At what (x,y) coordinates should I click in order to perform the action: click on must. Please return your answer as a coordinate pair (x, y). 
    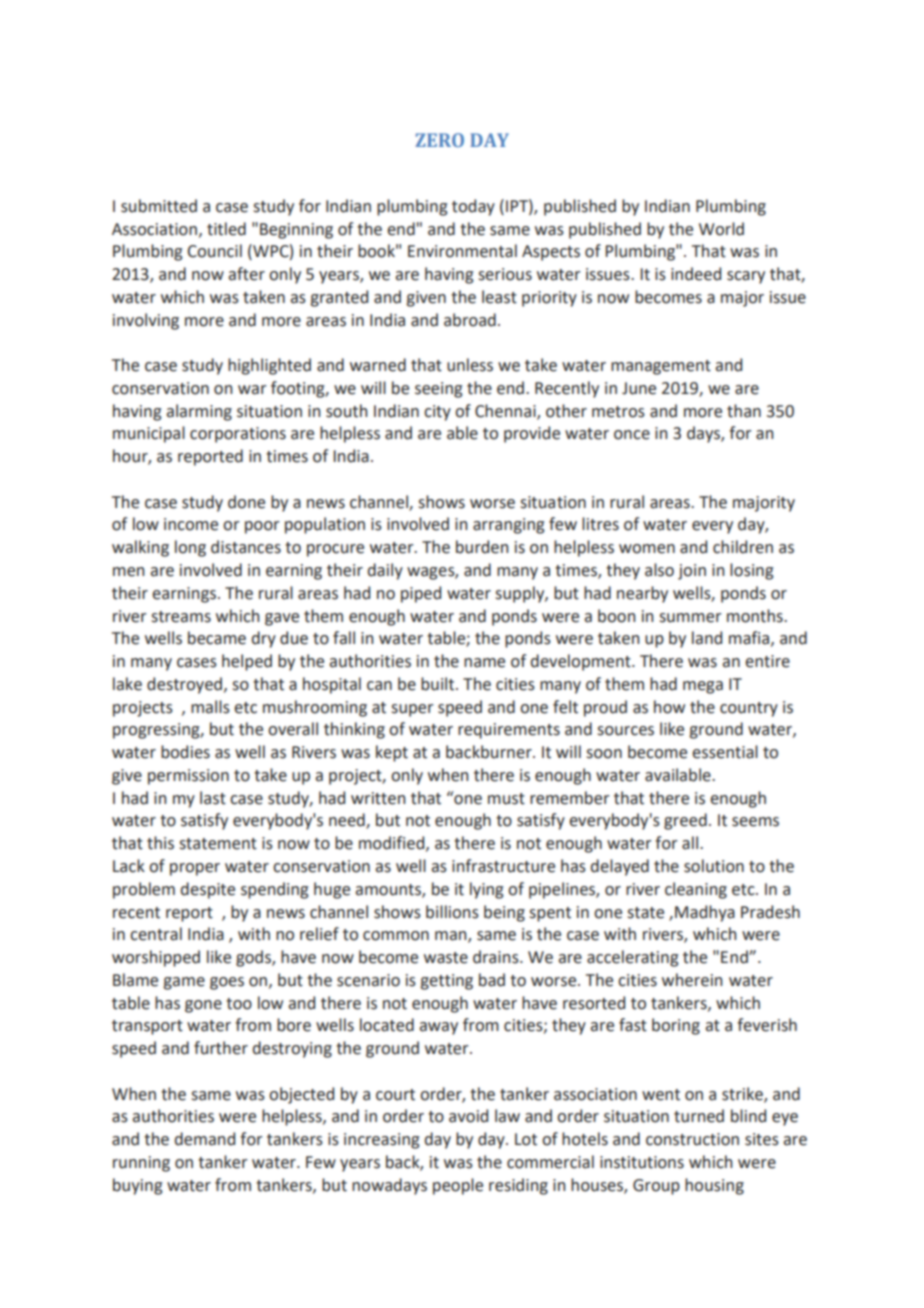
    Looking at the image, I should click on (506, 799).
